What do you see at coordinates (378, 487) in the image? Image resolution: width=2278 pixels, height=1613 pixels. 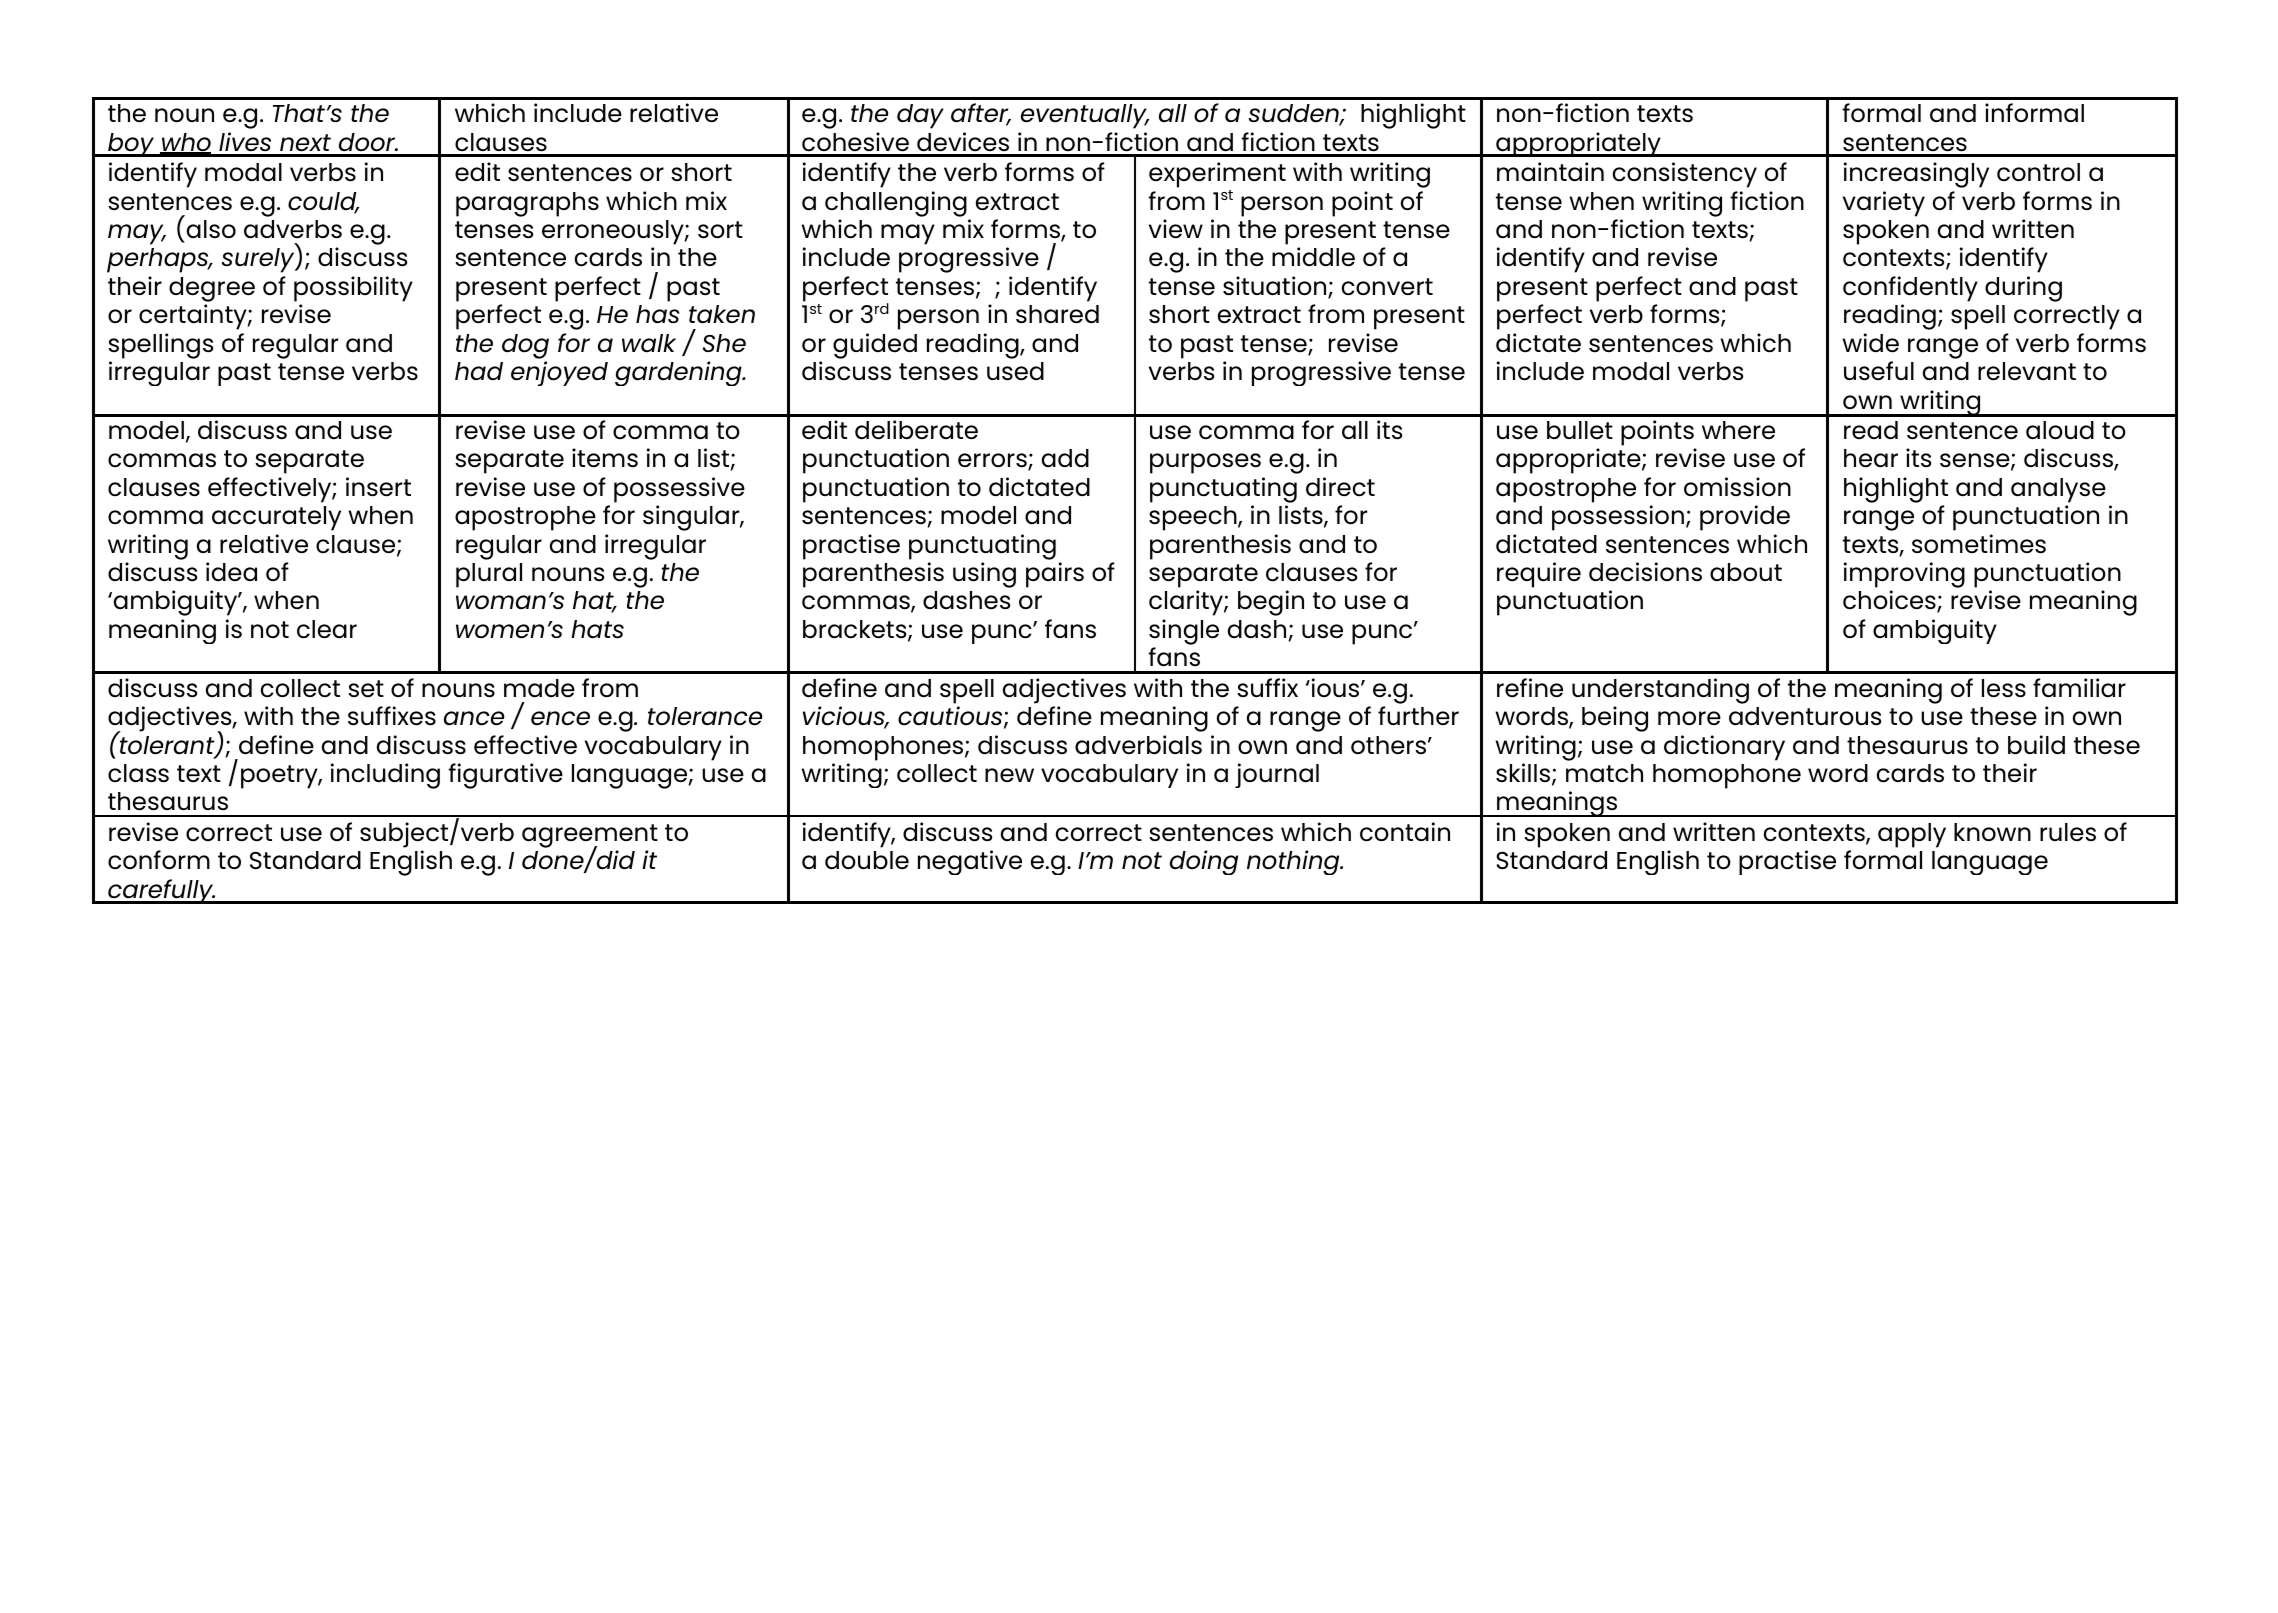 I see `insert` at bounding box center [378, 487].
